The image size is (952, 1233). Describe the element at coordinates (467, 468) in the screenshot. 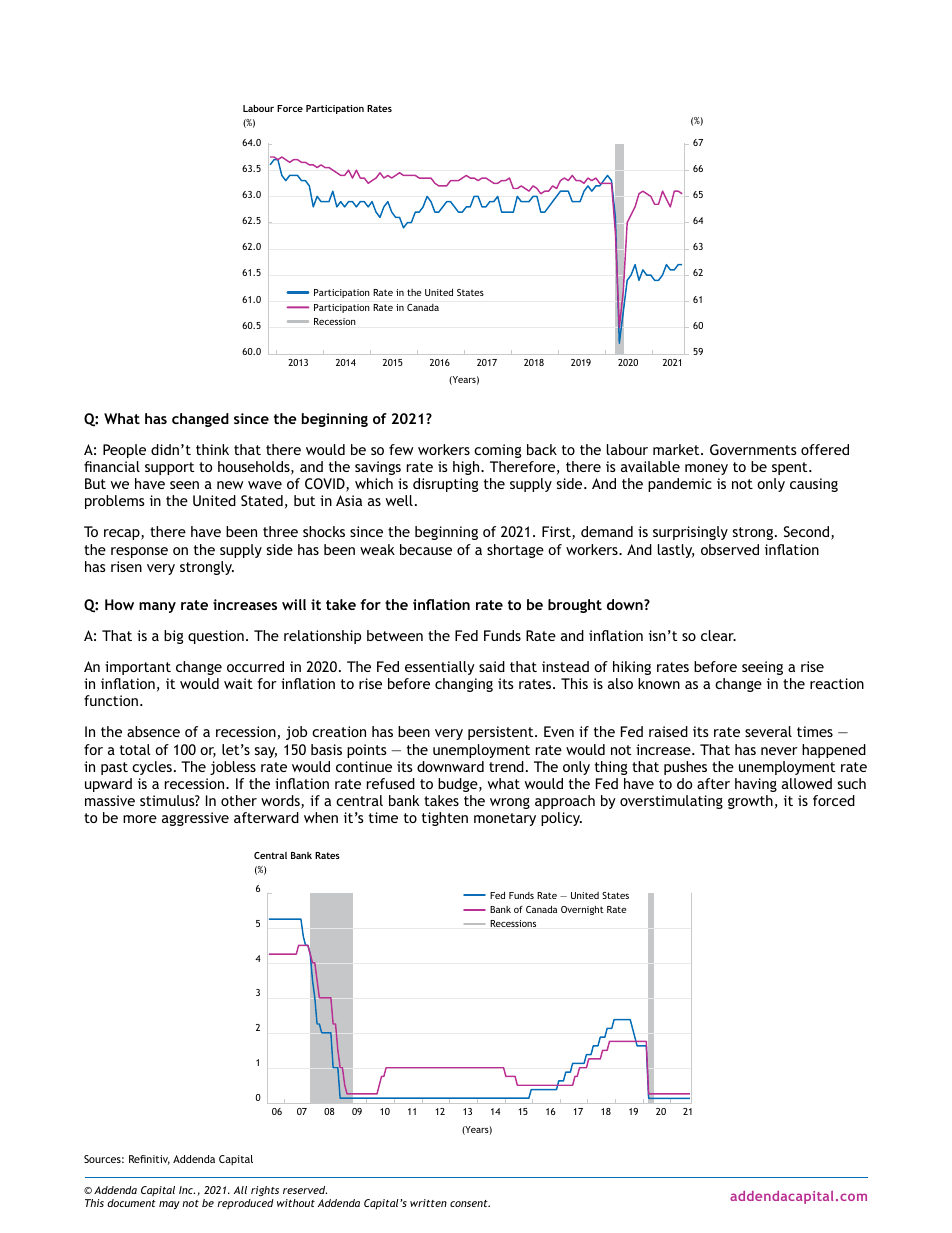

I see `high` at that location.
